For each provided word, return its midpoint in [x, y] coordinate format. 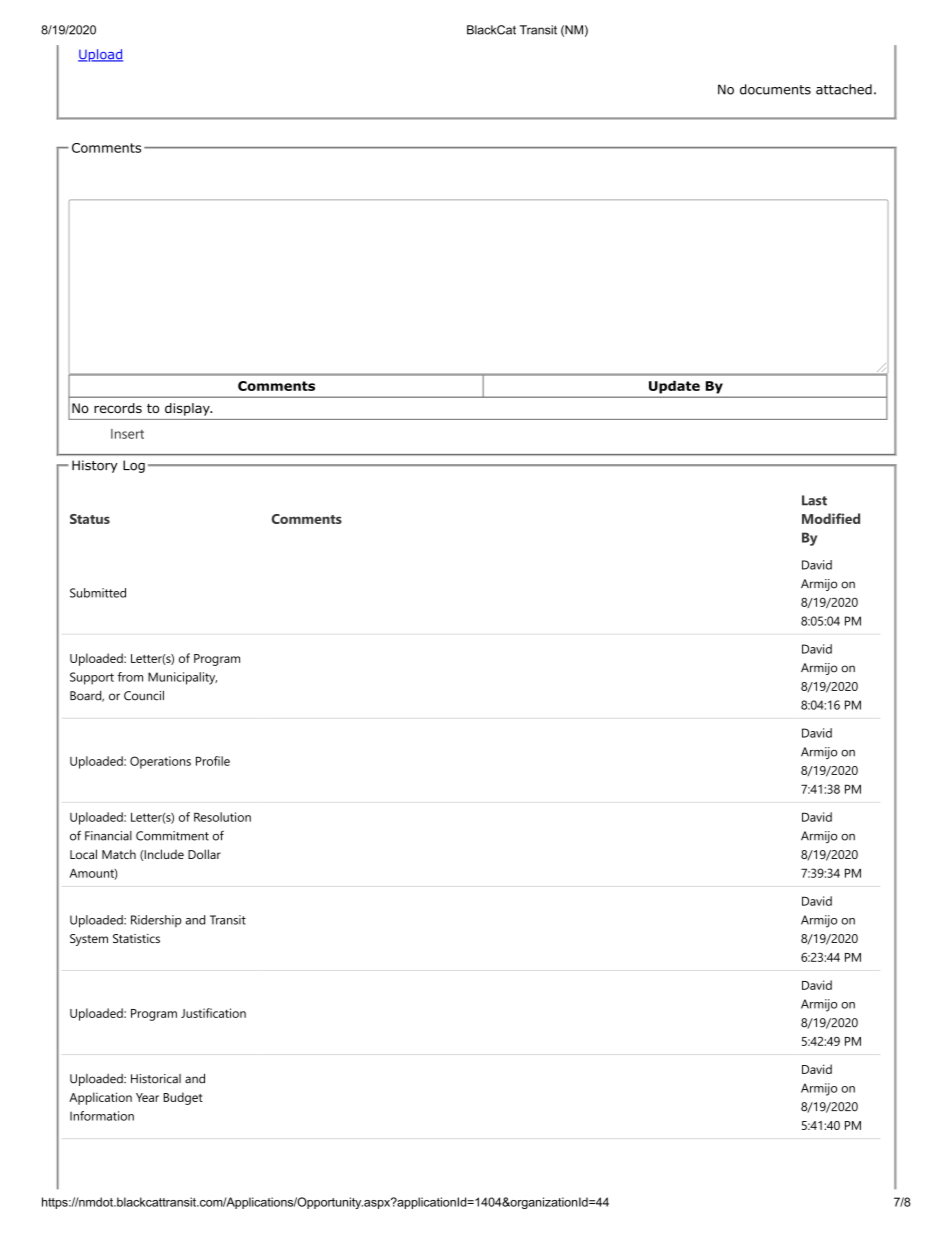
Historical [156, 1079]
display [188, 409]
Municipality [182, 678]
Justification [213, 1013]
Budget [183, 1098]
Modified [831, 518]
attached [844, 89]
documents [775, 89]
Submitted [98, 593]
